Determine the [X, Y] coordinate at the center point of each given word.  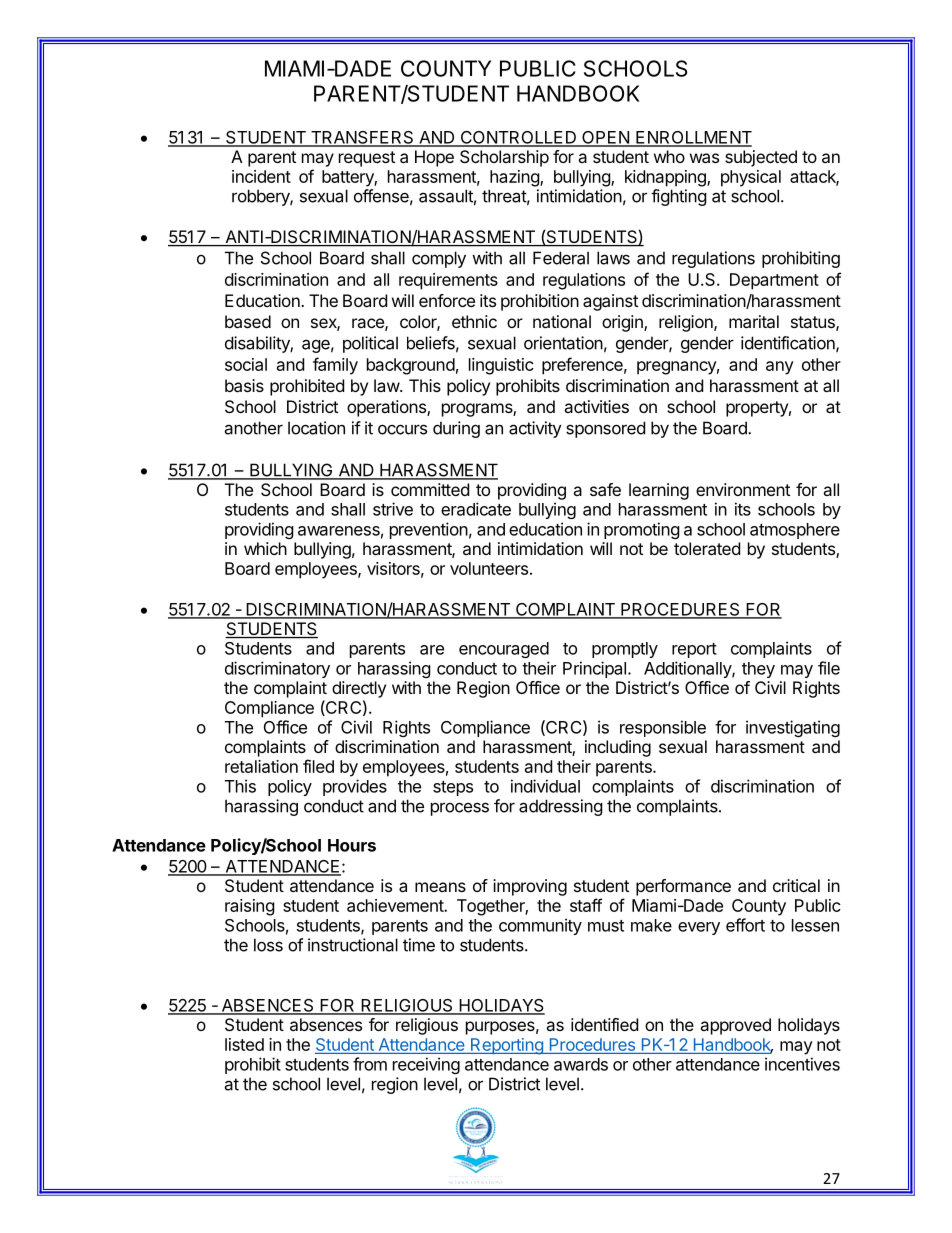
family [335, 366]
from [370, 1064]
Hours [352, 845]
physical [751, 178]
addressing [561, 807]
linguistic [501, 366]
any [780, 368]
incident [261, 176]
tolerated [707, 548]
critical [796, 885]
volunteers [489, 568]
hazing [515, 178]
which [265, 548]
